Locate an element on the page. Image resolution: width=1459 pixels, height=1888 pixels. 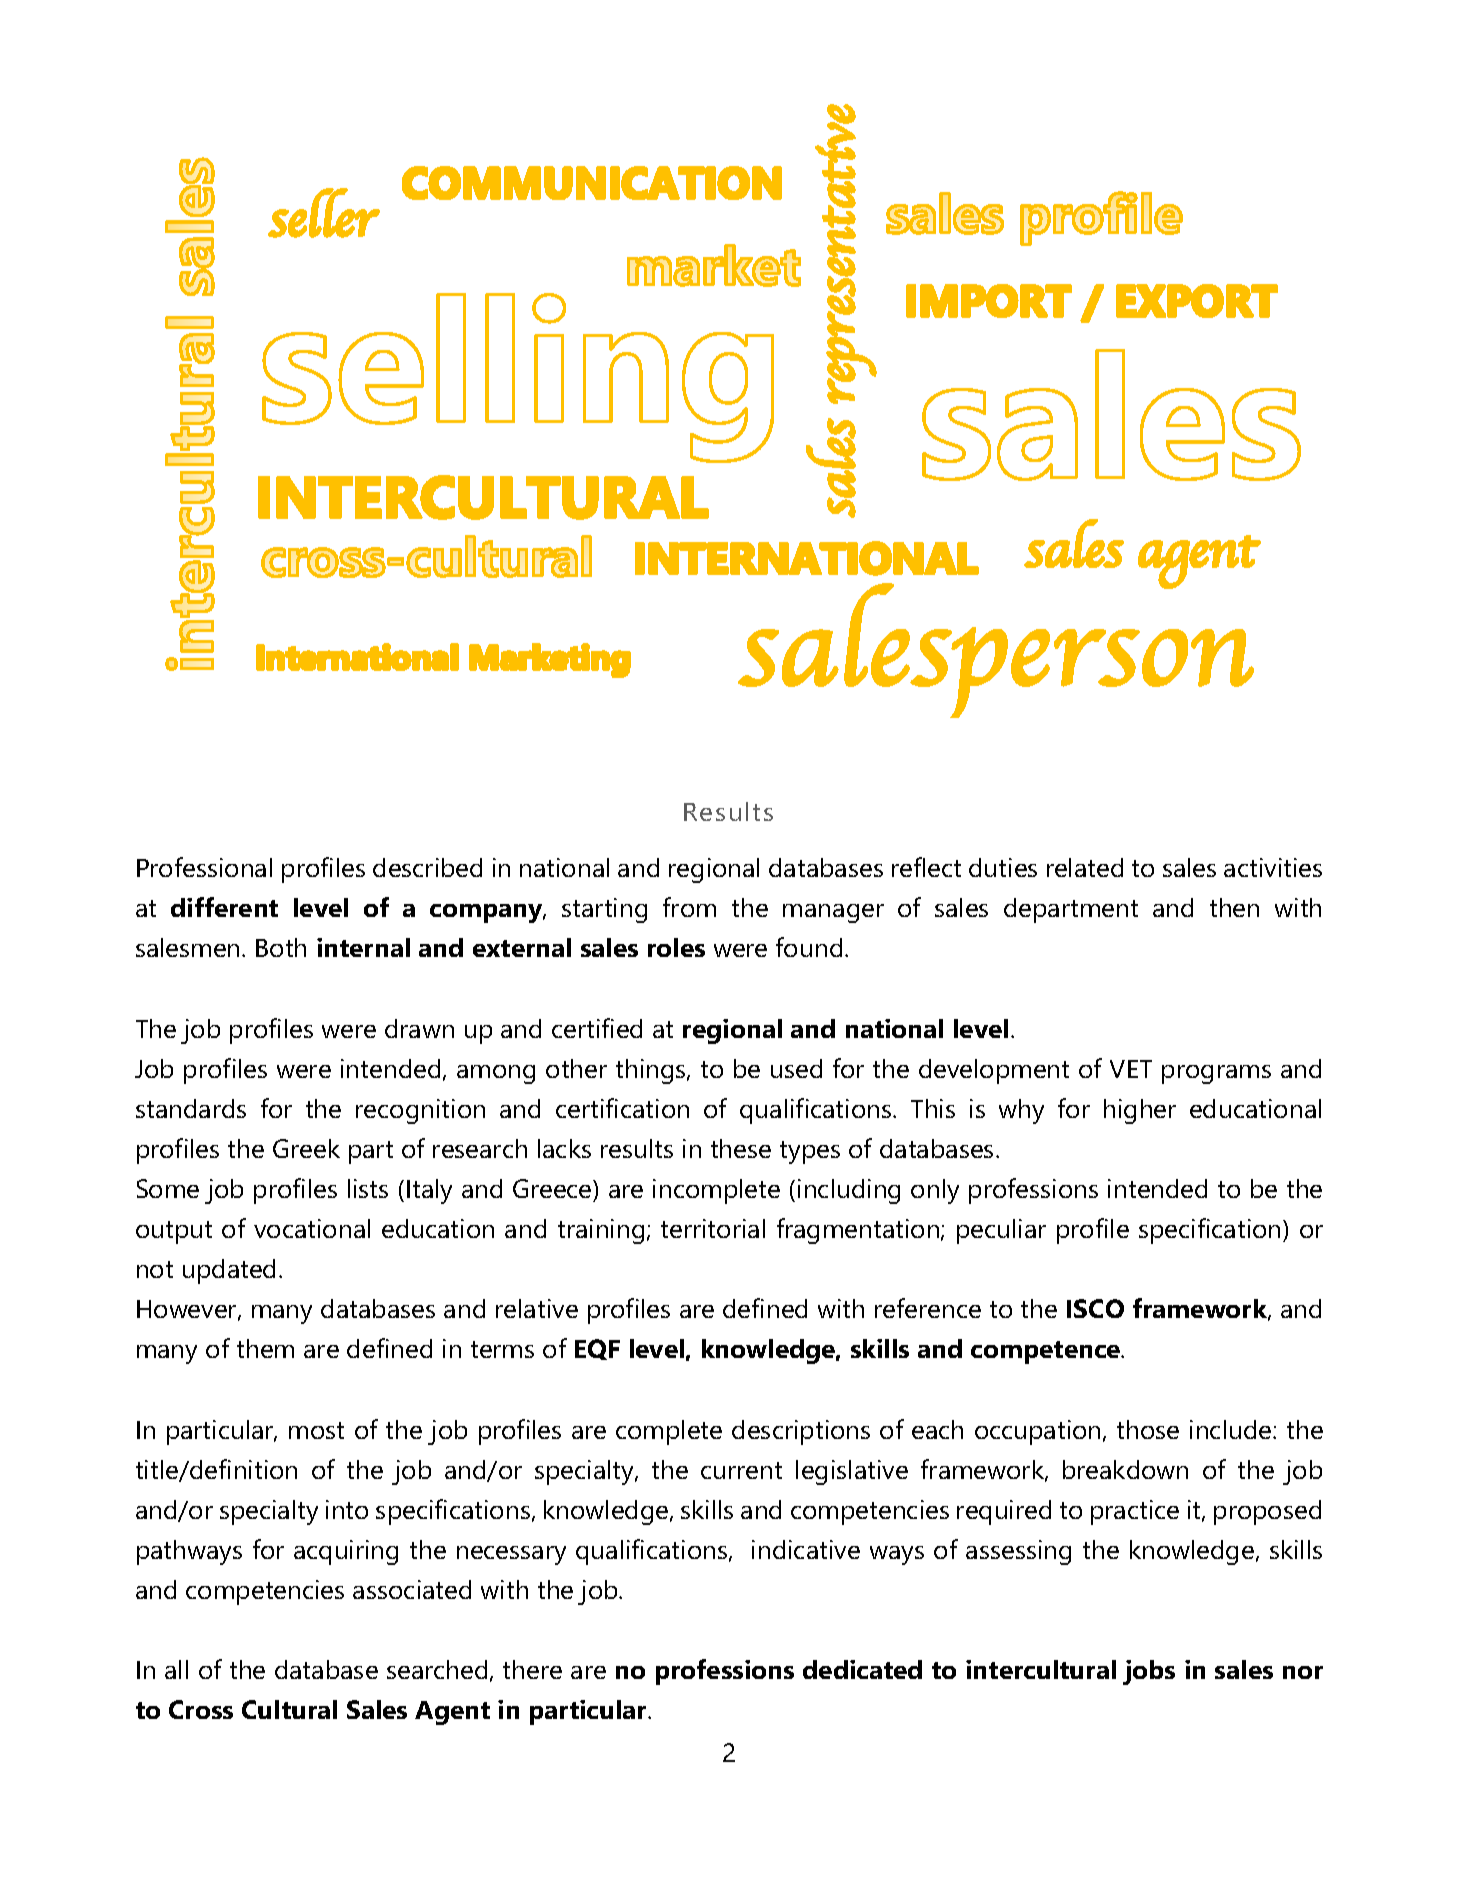
into is located at coordinates (347, 1509).
